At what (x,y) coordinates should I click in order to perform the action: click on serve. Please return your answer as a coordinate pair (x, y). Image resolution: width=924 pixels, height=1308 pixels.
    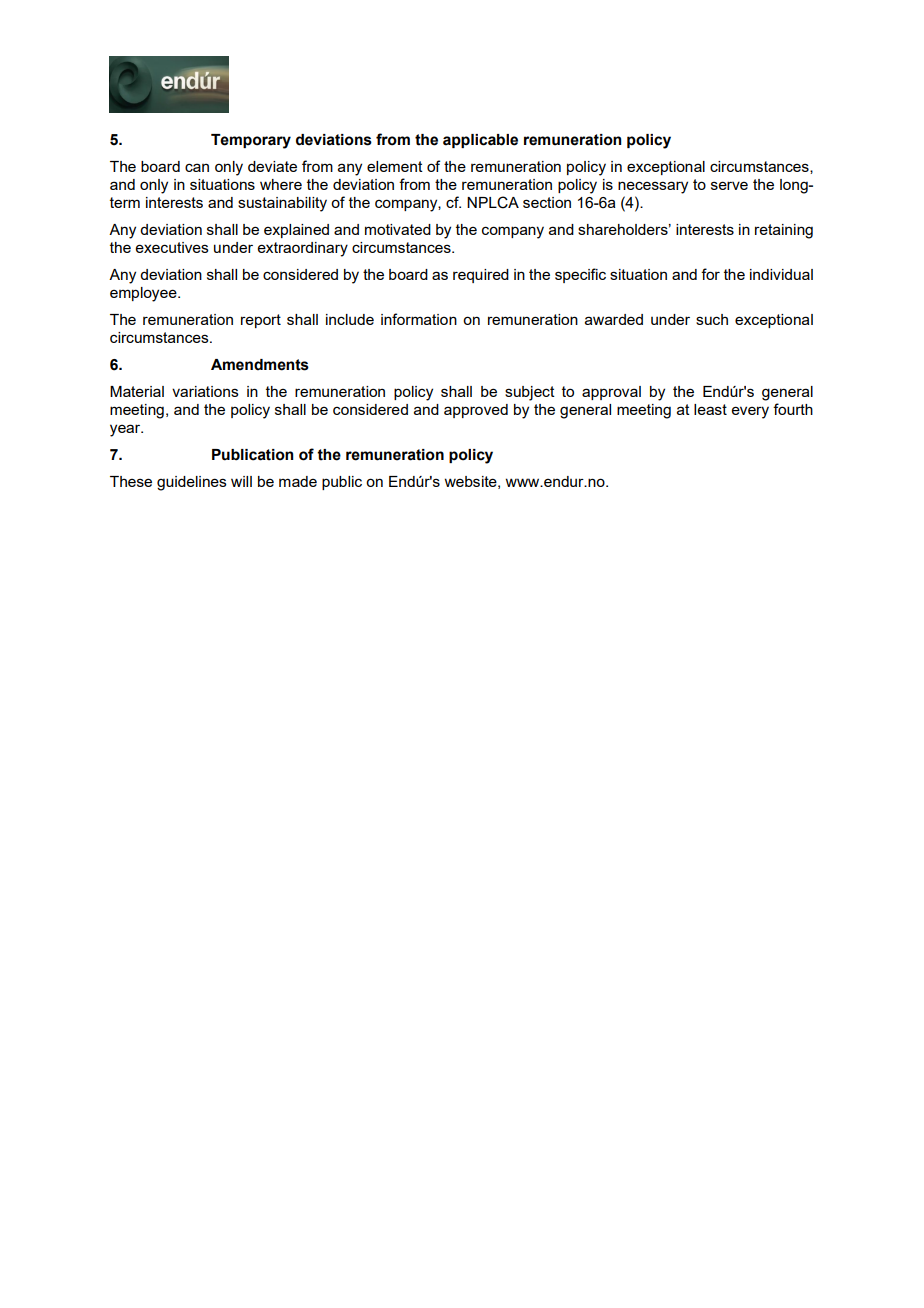
    Looking at the image, I should click on (729, 185).
